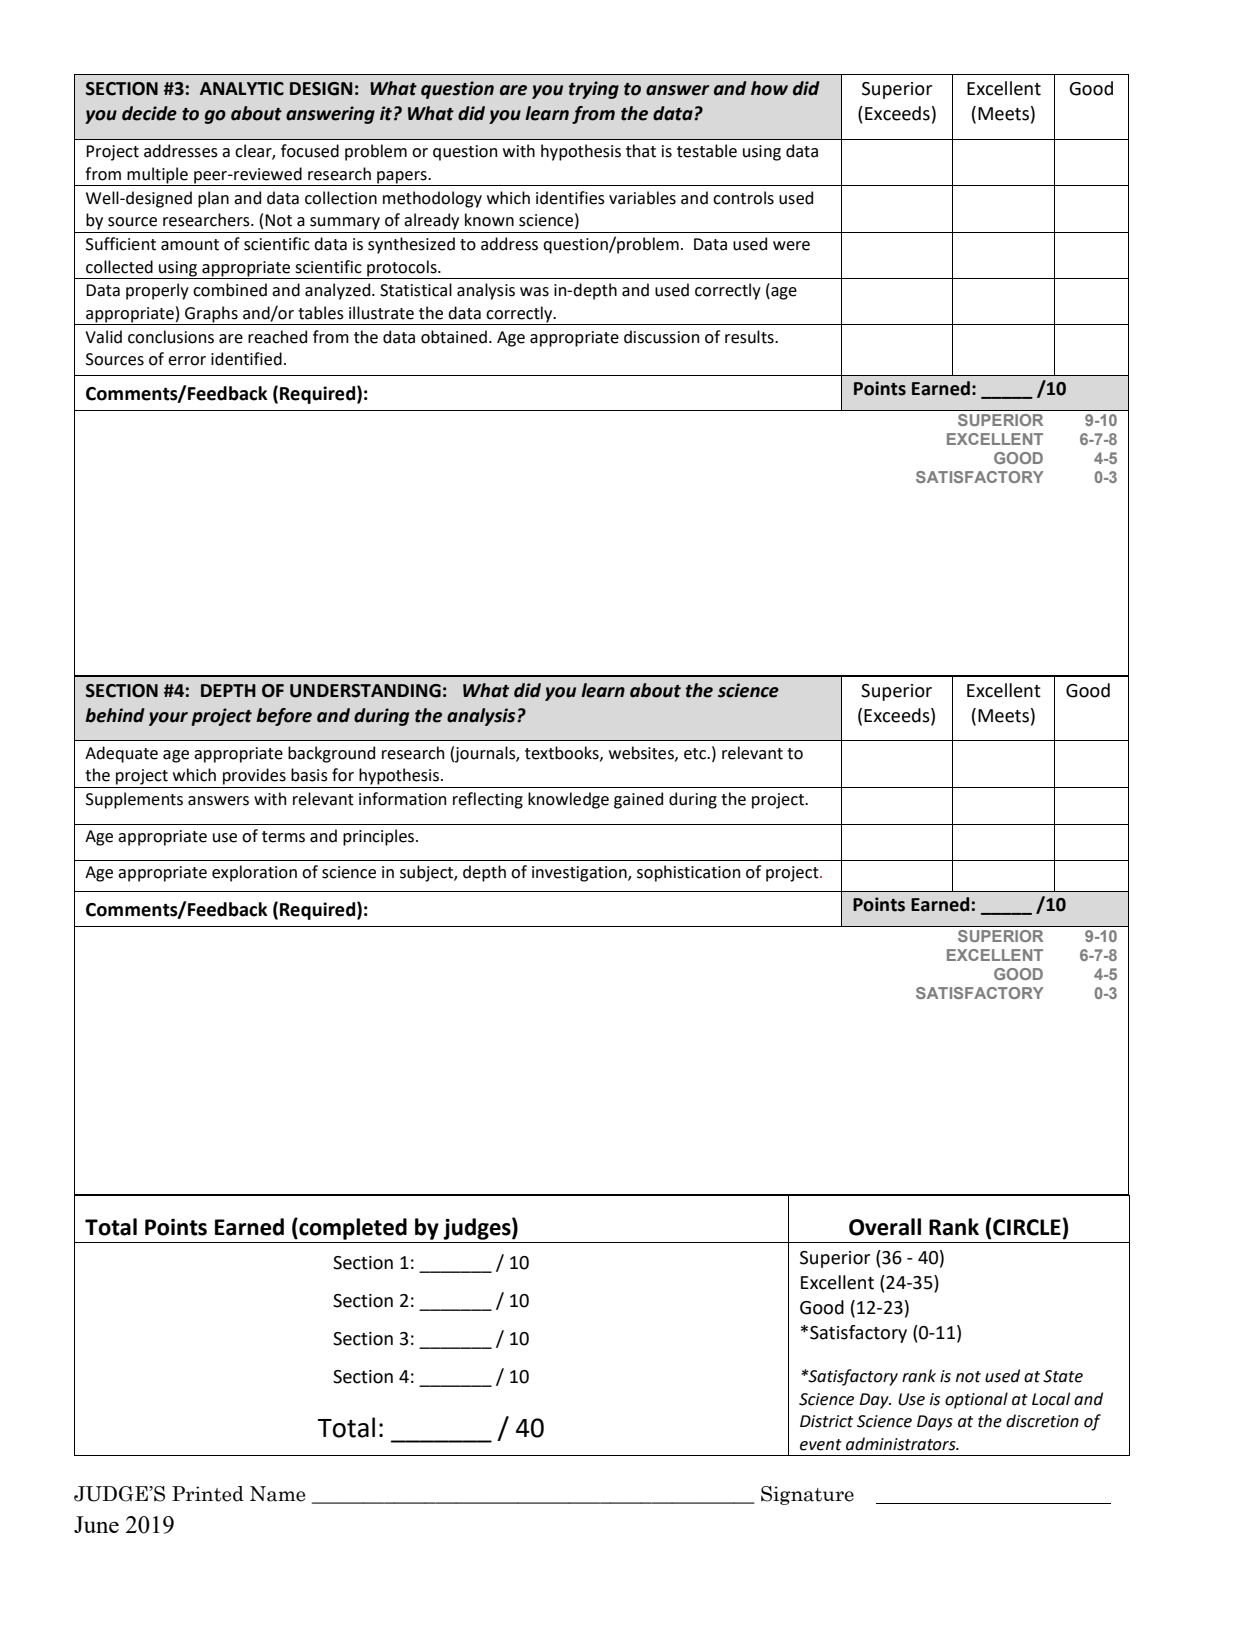 Image resolution: width=1259 pixels, height=1629 pixels. I want to click on etc, so click(696, 754).
